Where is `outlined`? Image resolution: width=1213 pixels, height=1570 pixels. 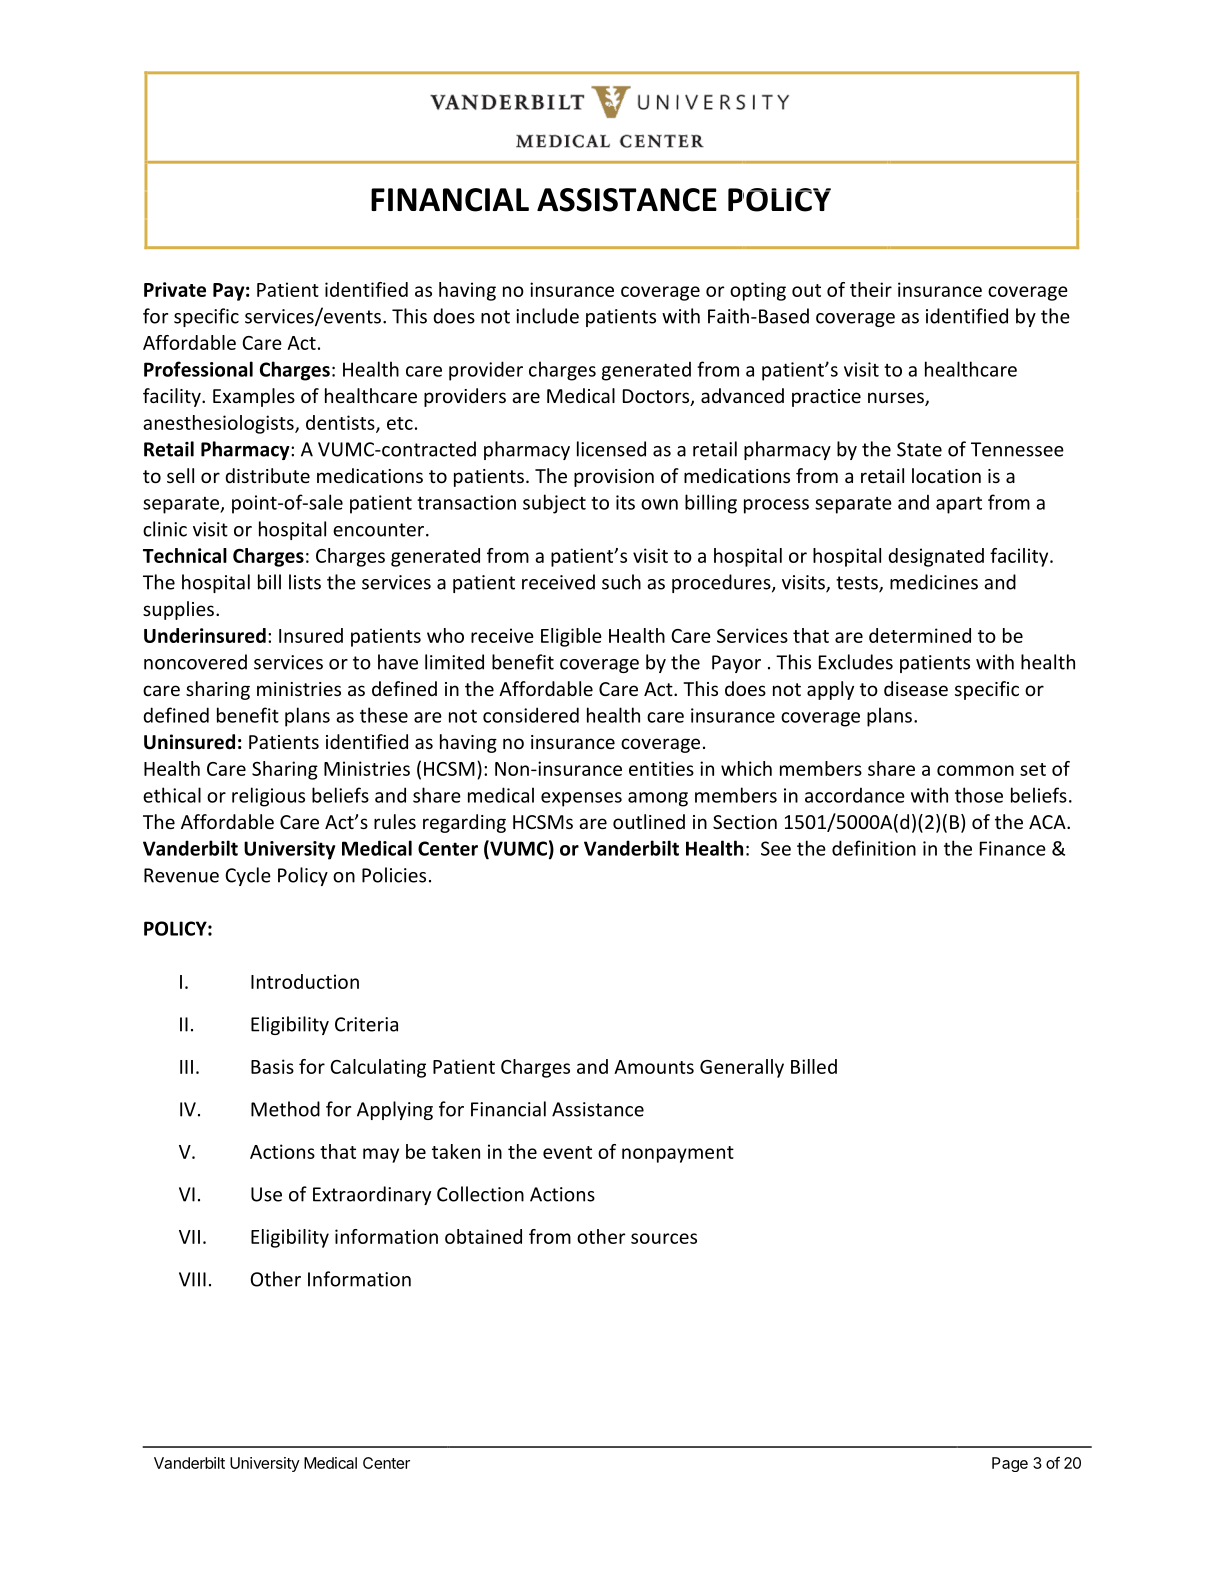
outlined is located at coordinates (649, 821).
